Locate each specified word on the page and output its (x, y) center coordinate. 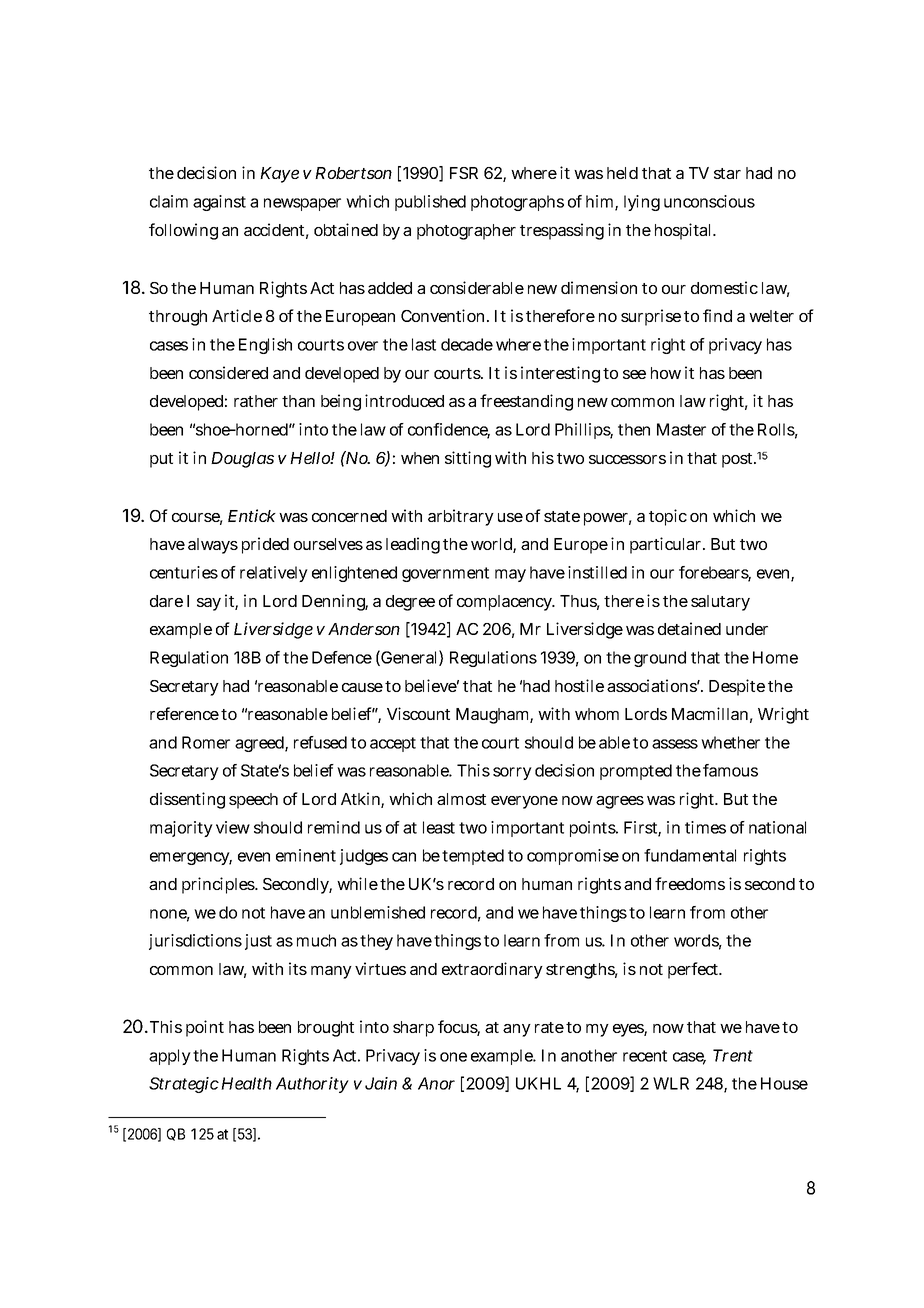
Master (681, 429)
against (219, 203)
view (233, 827)
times (705, 827)
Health (246, 1083)
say (209, 604)
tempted (473, 857)
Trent (733, 1055)
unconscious (709, 201)
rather (256, 401)
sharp (413, 1029)
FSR (464, 173)
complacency (506, 603)
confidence (449, 430)
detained (689, 628)
